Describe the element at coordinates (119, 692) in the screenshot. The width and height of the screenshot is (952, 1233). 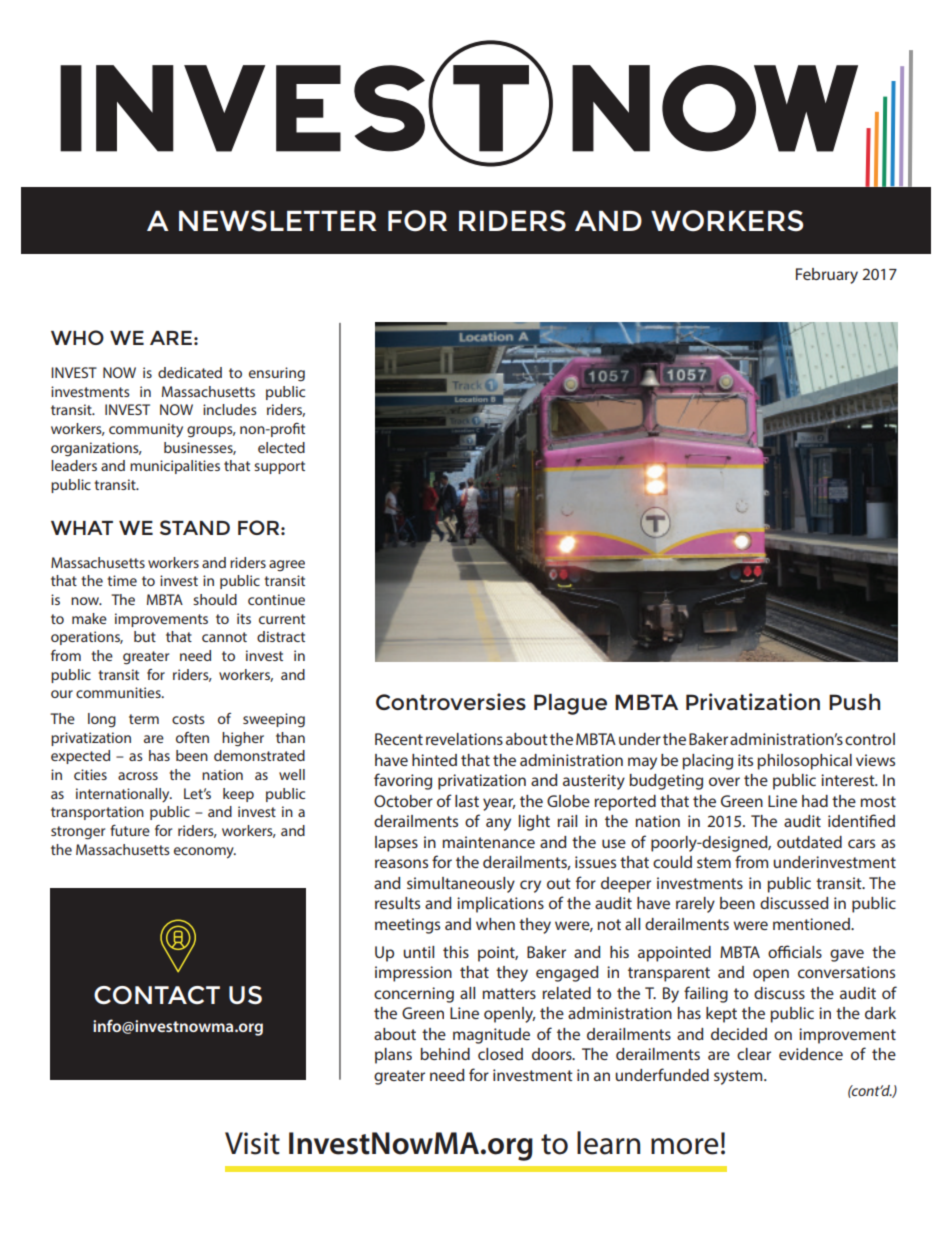
I see `communities` at that location.
